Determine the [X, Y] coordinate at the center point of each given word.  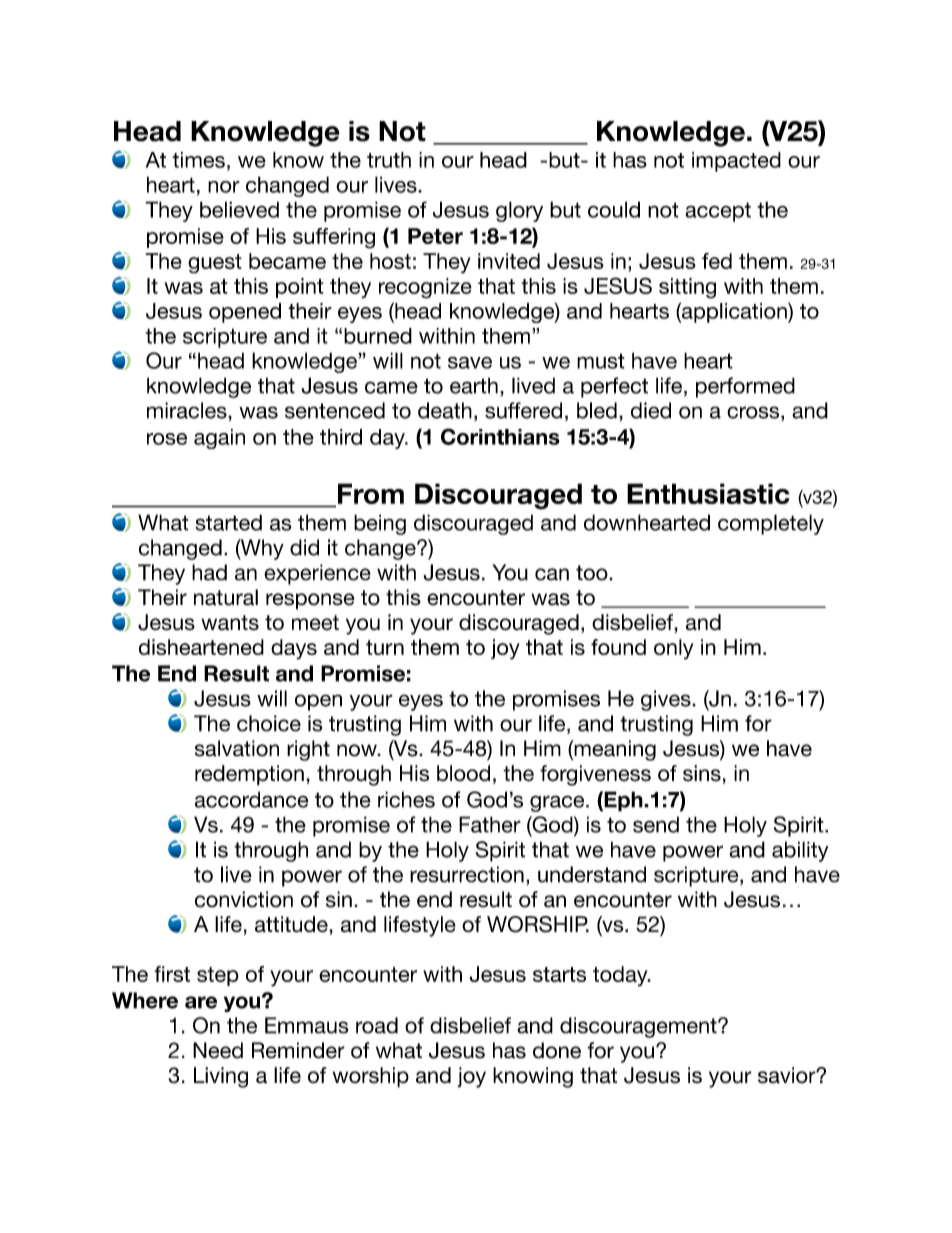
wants [230, 623]
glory [519, 211]
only [673, 649]
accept [718, 212]
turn [385, 647]
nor [224, 187]
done [557, 1050]
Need [218, 1050]
